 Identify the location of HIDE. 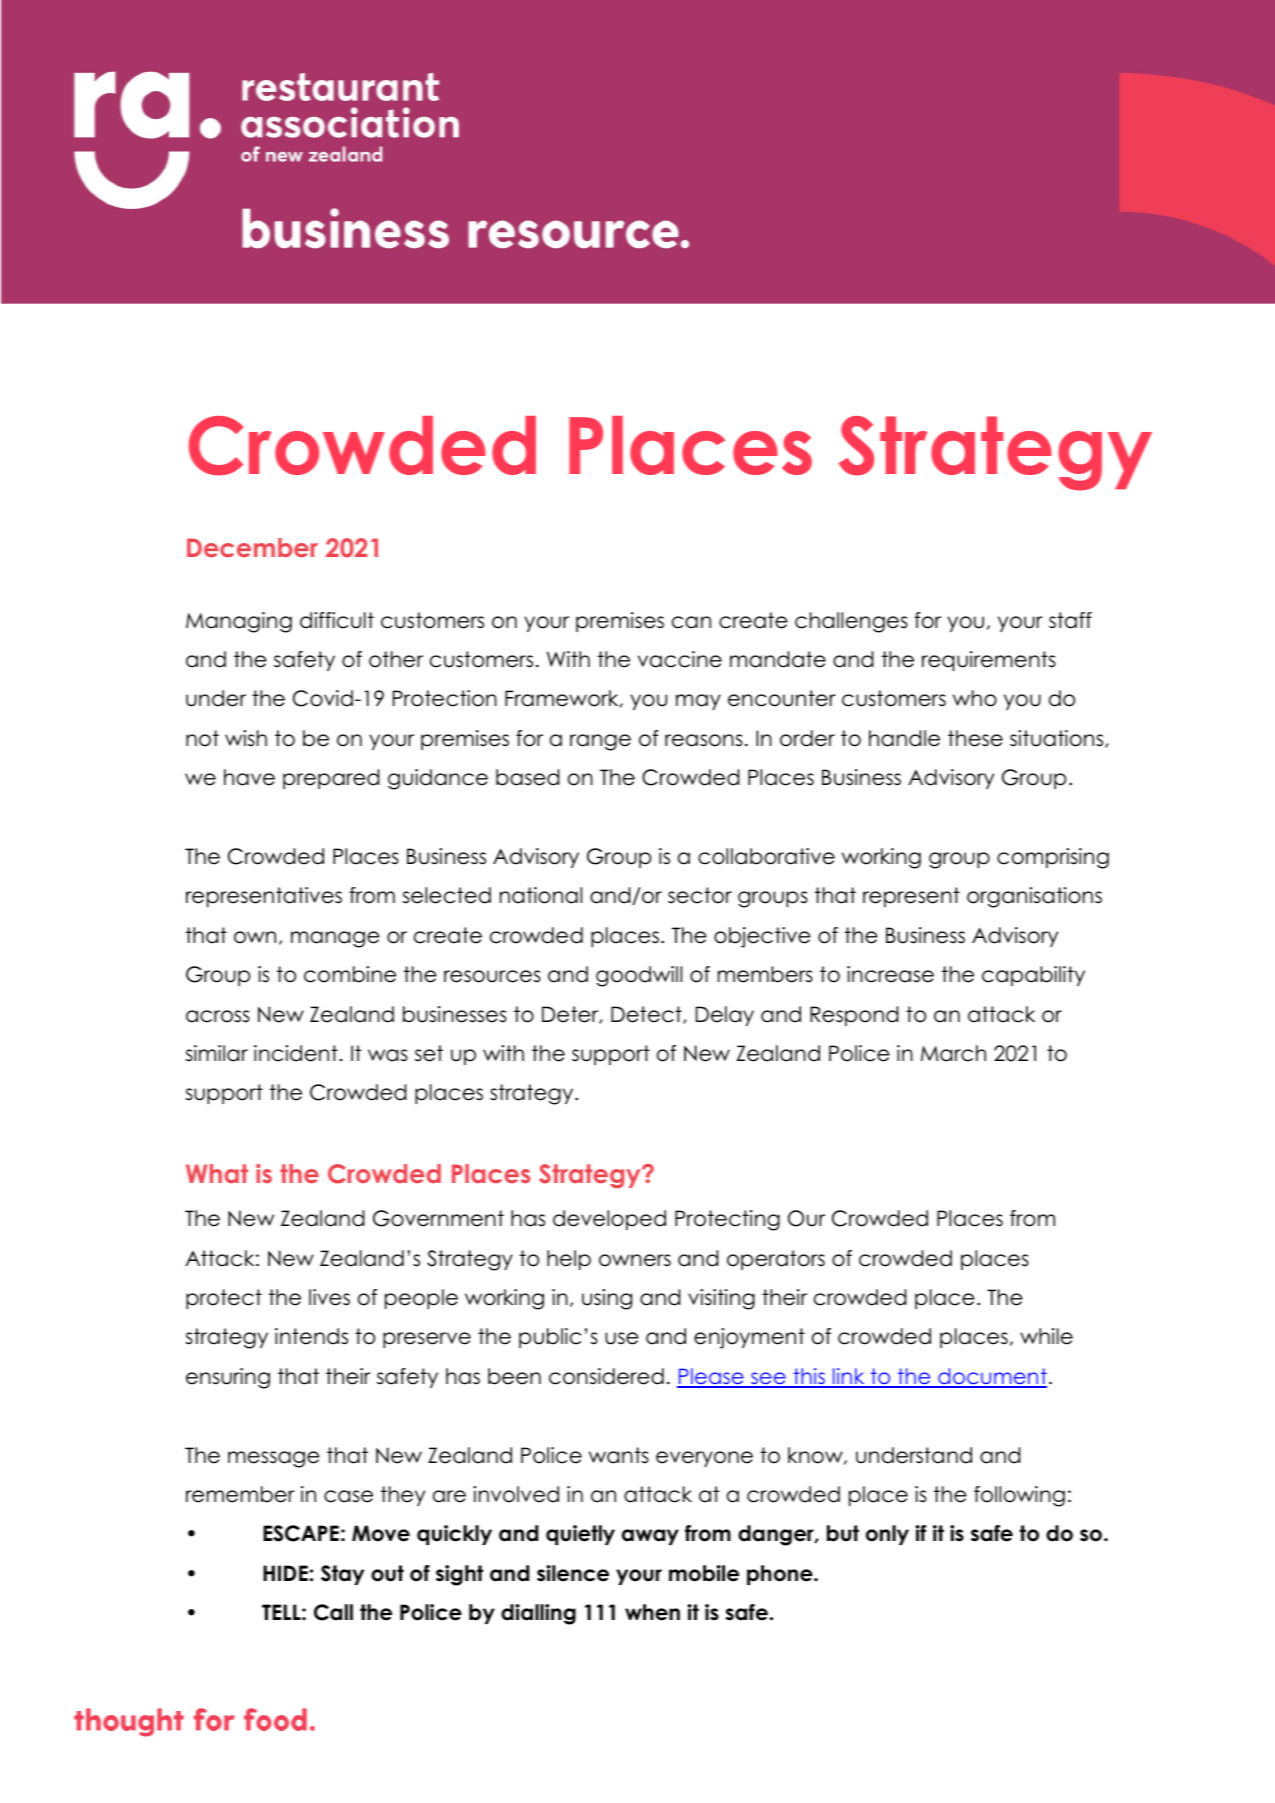
(285, 1573).
